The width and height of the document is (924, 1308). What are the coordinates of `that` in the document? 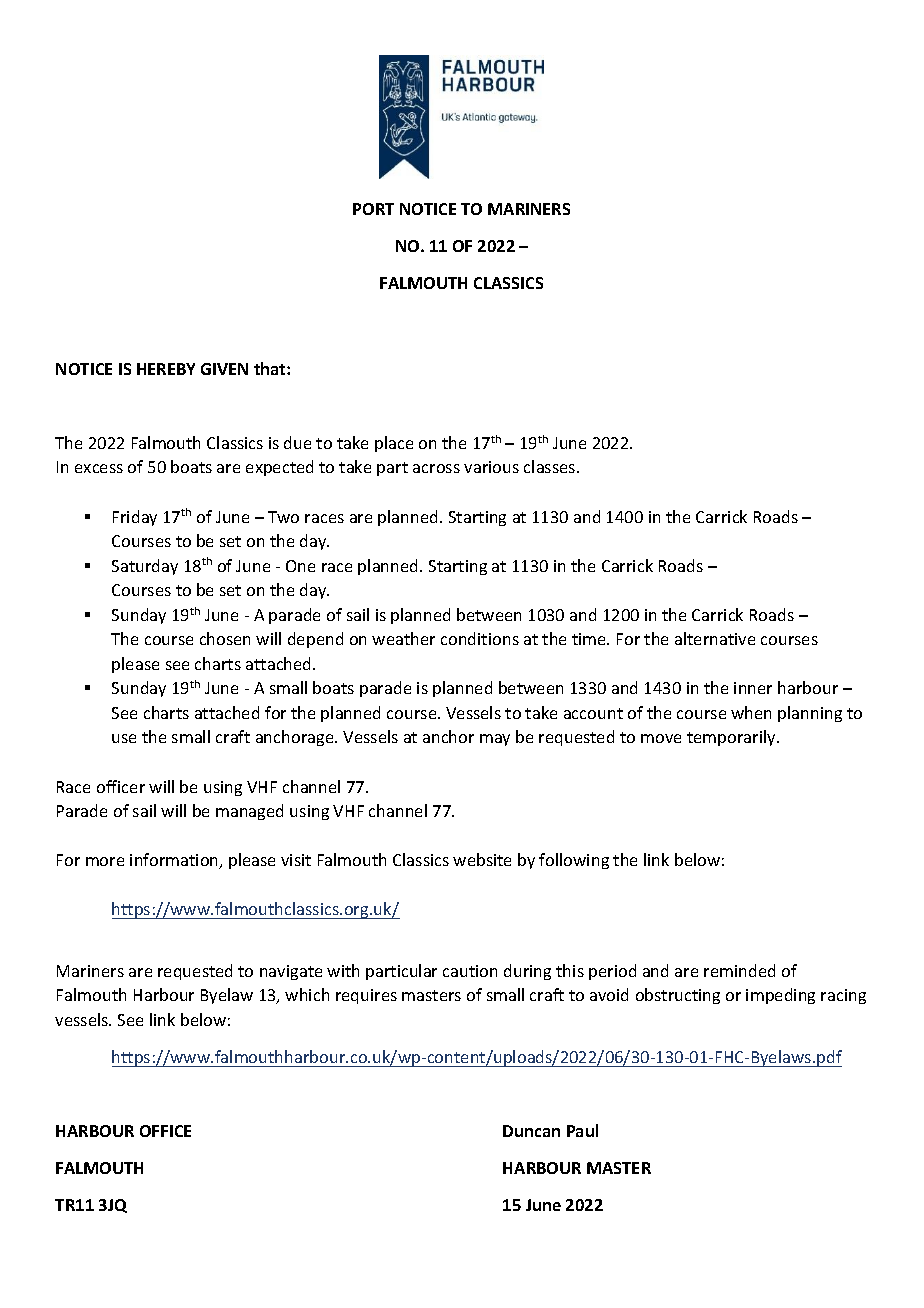 It's located at (271, 368).
